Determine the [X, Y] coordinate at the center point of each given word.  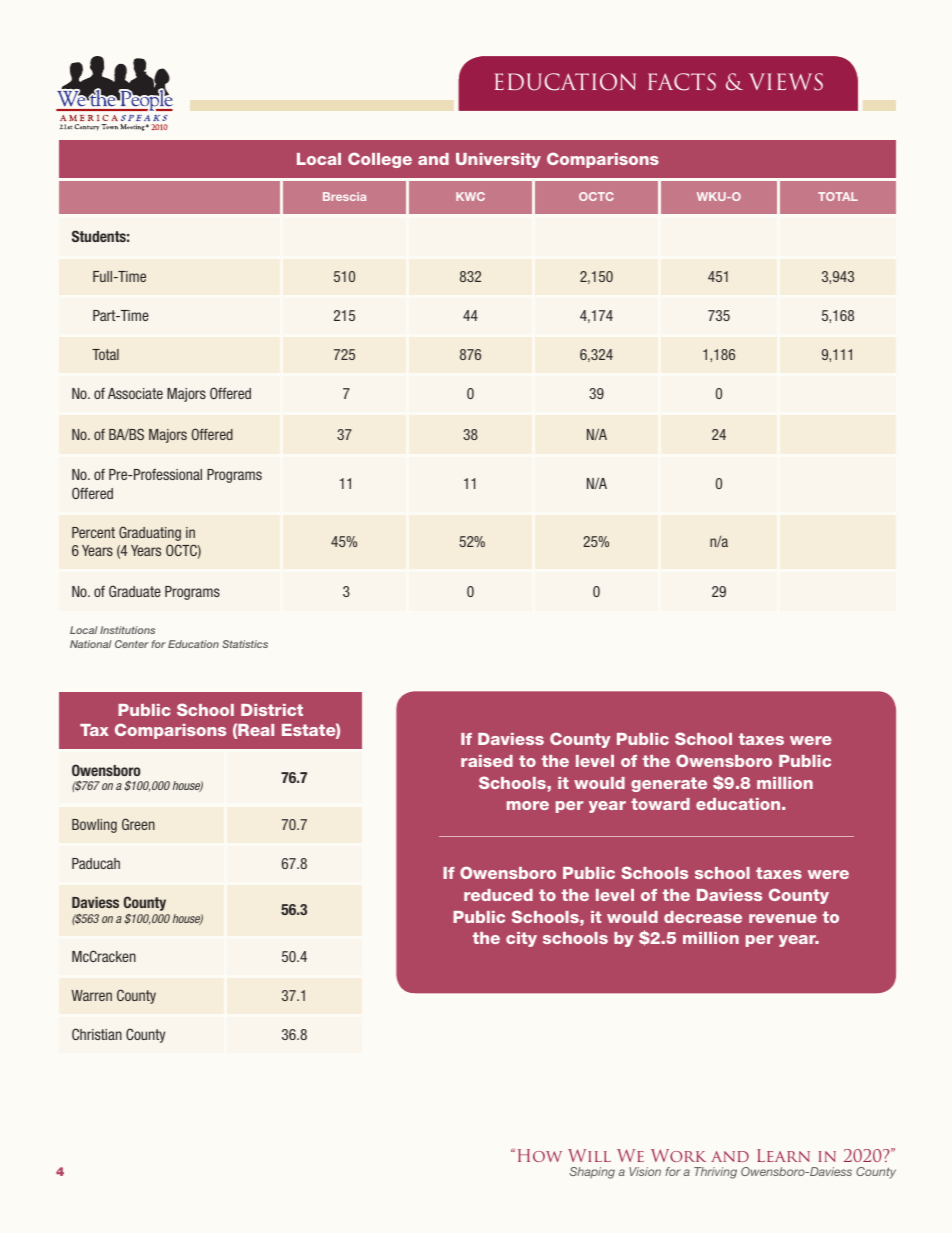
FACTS [682, 82]
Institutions [127, 630]
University [498, 160]
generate [669, 784]
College [380, 160]
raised [487, 761]
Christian [97, 1034]
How [540, 1155]
